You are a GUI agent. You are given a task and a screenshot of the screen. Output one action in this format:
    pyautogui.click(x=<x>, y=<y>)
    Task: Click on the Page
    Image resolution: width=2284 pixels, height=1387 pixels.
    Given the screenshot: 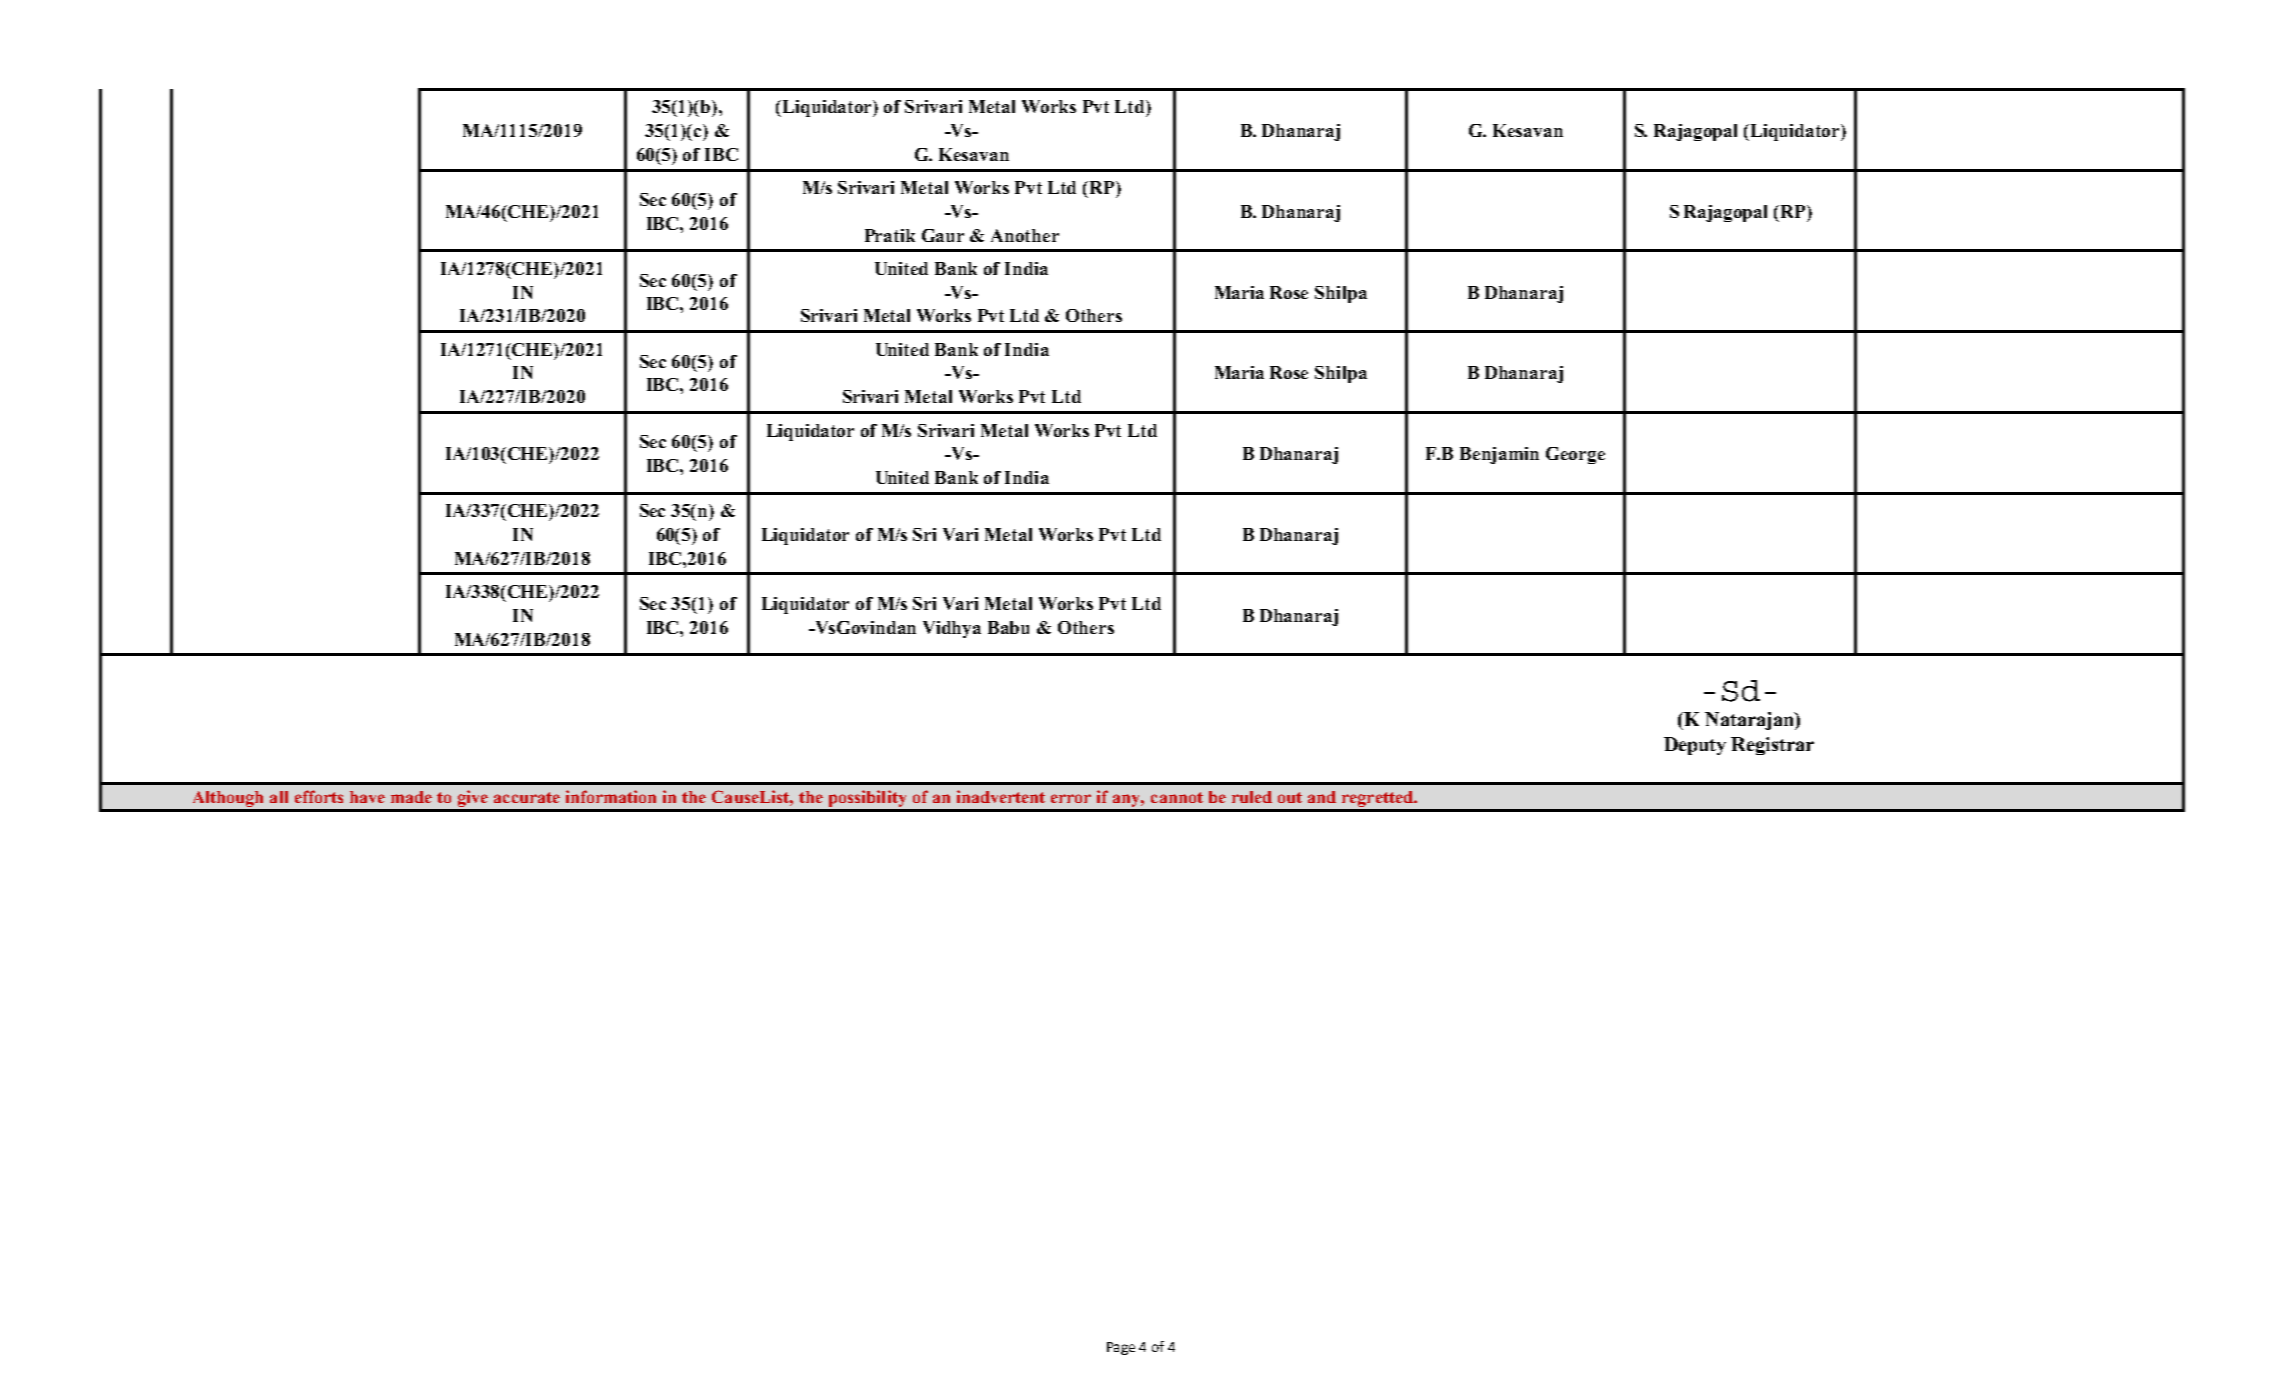 What is the action you would take?
    pyautogui.click(x=1121, y=1348)
